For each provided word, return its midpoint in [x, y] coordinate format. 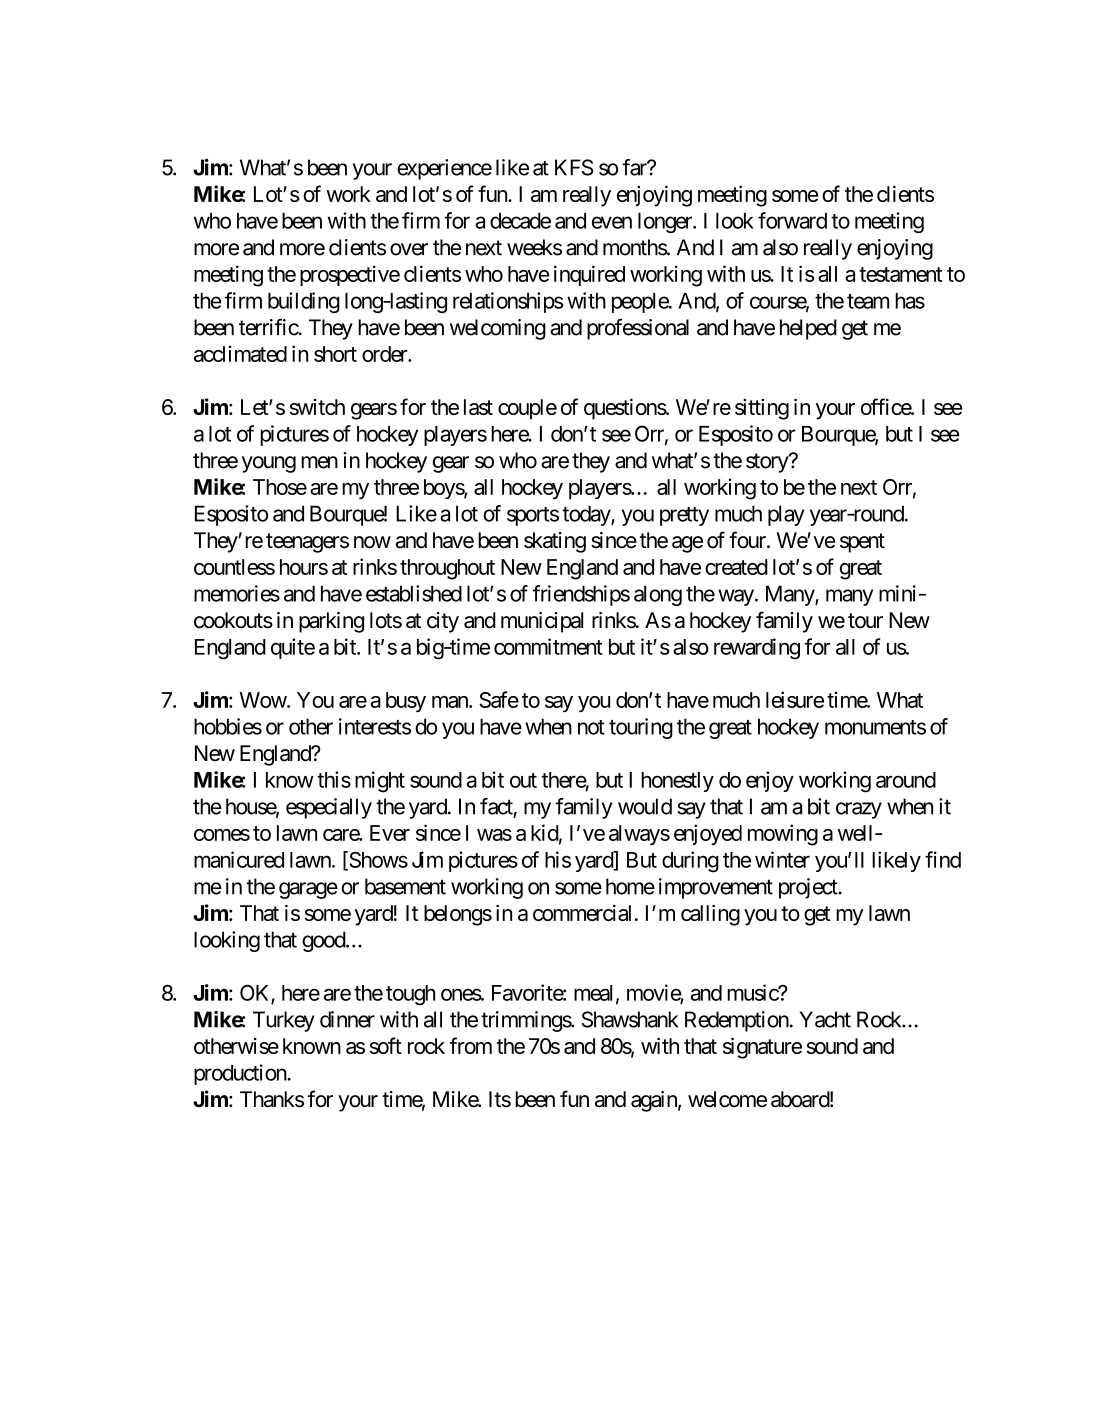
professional [638, 329]
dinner [347, 1019]
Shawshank [630, 1019]
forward [792, 220]
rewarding [757, 649]
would [645, 806]
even [612, 222]
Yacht [825, 1019]
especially [329, 808]
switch [317, 407]
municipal [542, 622]
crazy [859, 810]
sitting [762, 409]
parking [331, 622]
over [409, 249]
